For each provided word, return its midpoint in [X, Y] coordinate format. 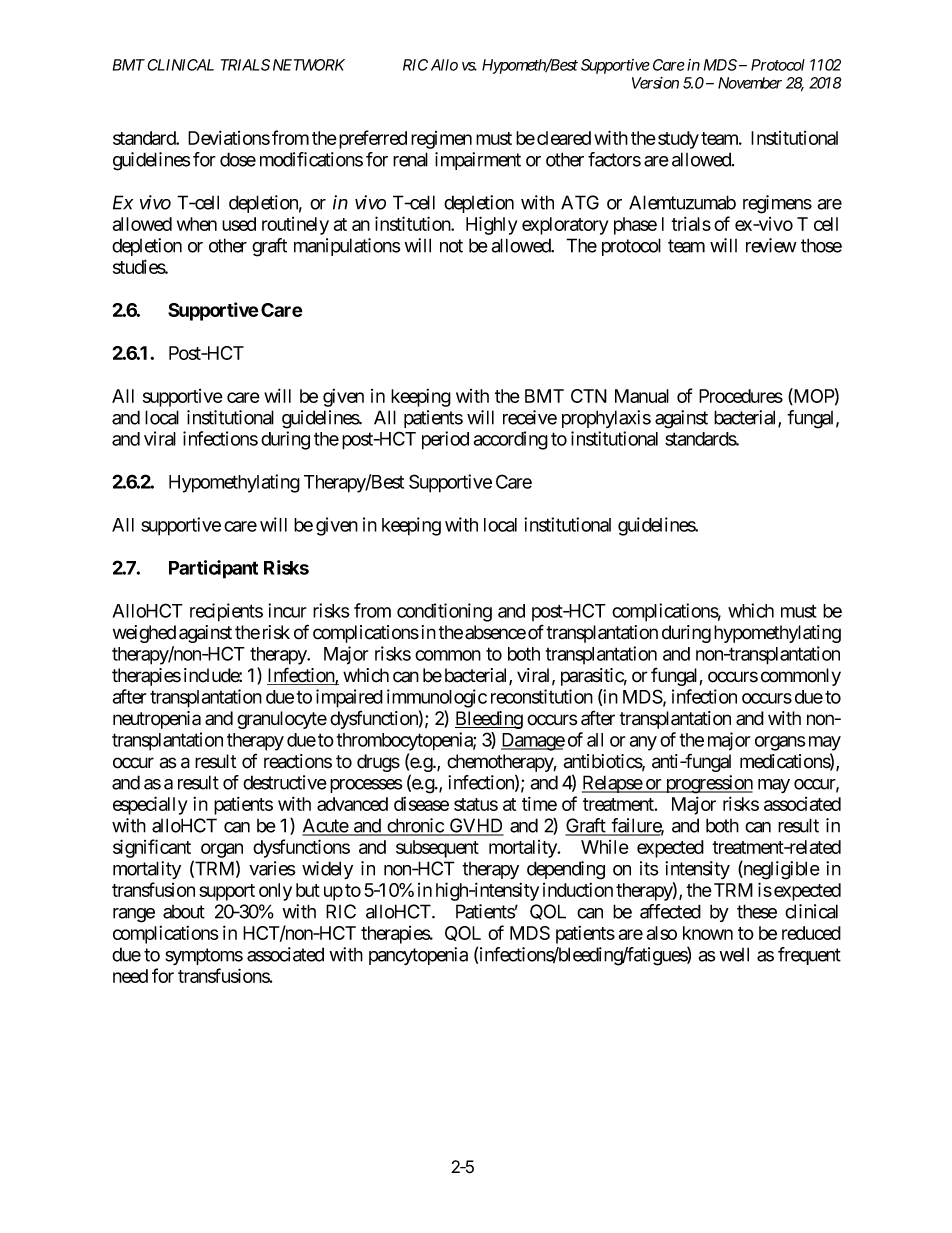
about [184, 912]
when [197, 224]
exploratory [565, 226]
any [643, 743]
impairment [478, 161]
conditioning [444, 612]
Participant [213, 569]
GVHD [476, 826]
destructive [285, 782]
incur [287, 610]
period [445, 440]
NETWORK [309, 65]
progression [708, 784]
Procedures [741, 396]
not [451, 246]
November [750, 83]
